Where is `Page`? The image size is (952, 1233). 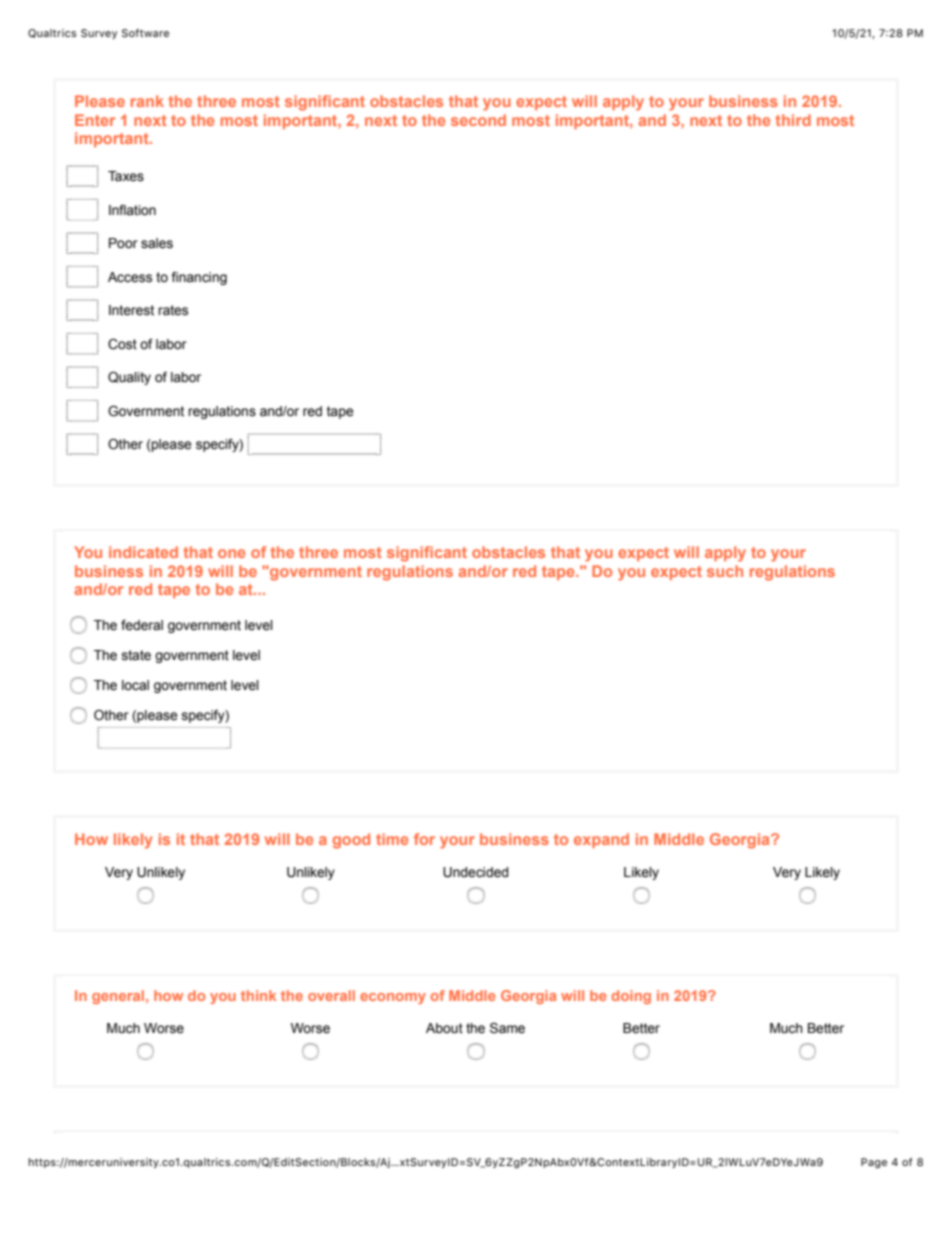 Page is located at coordinates (874, 1163).
